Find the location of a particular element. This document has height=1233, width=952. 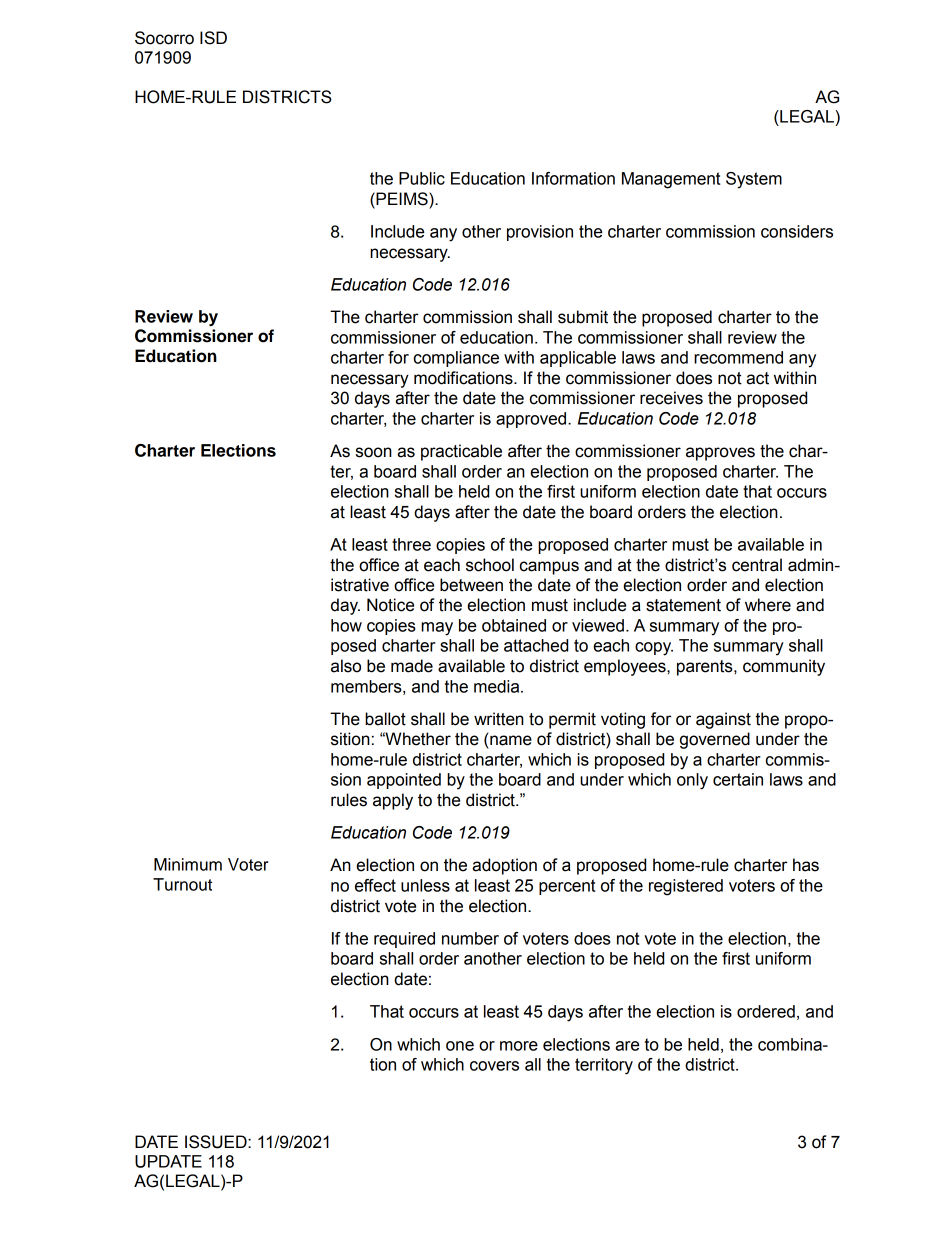

territory is located at coordinates (604, 1066).
